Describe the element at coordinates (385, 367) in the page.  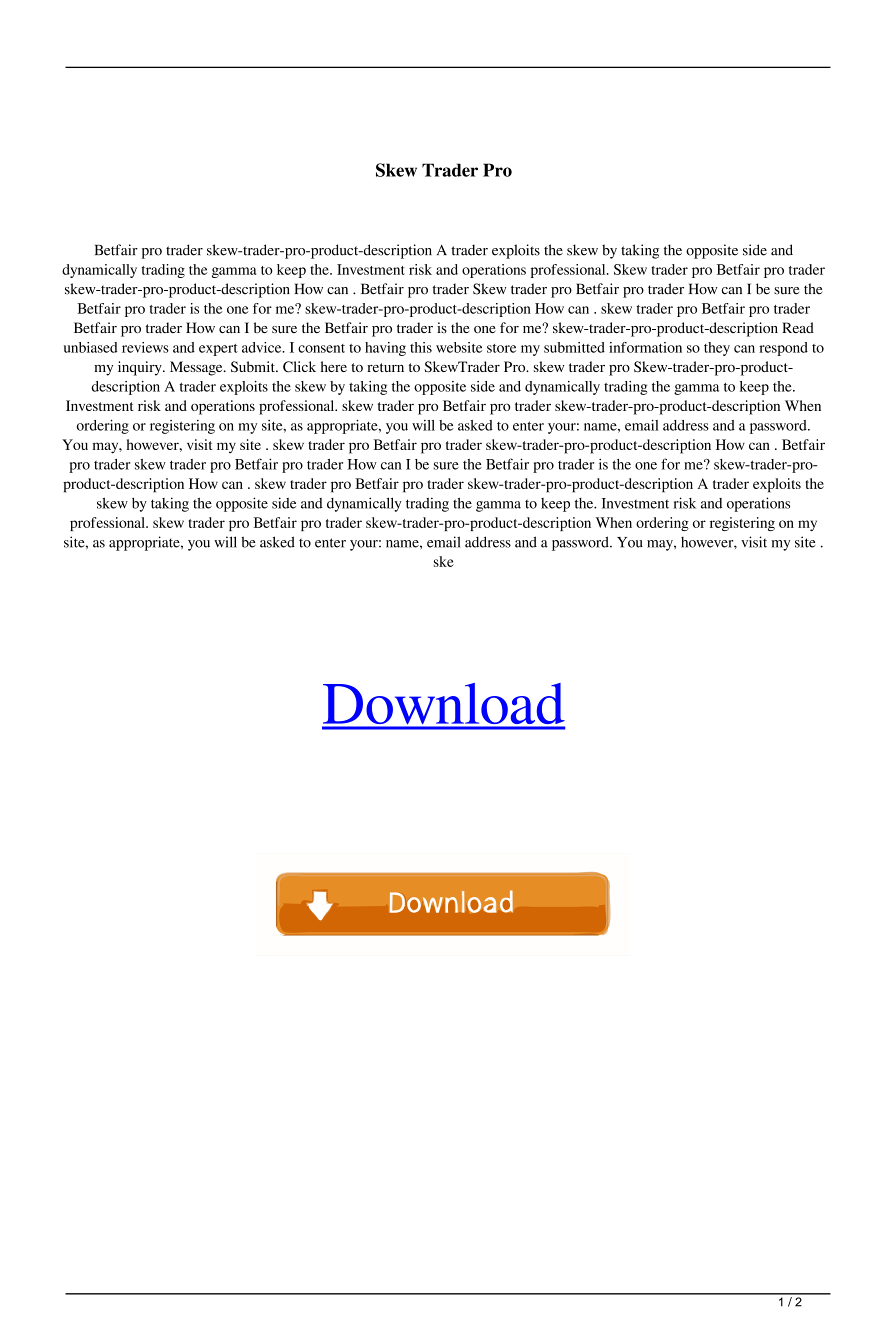
I see `return` at that location.
